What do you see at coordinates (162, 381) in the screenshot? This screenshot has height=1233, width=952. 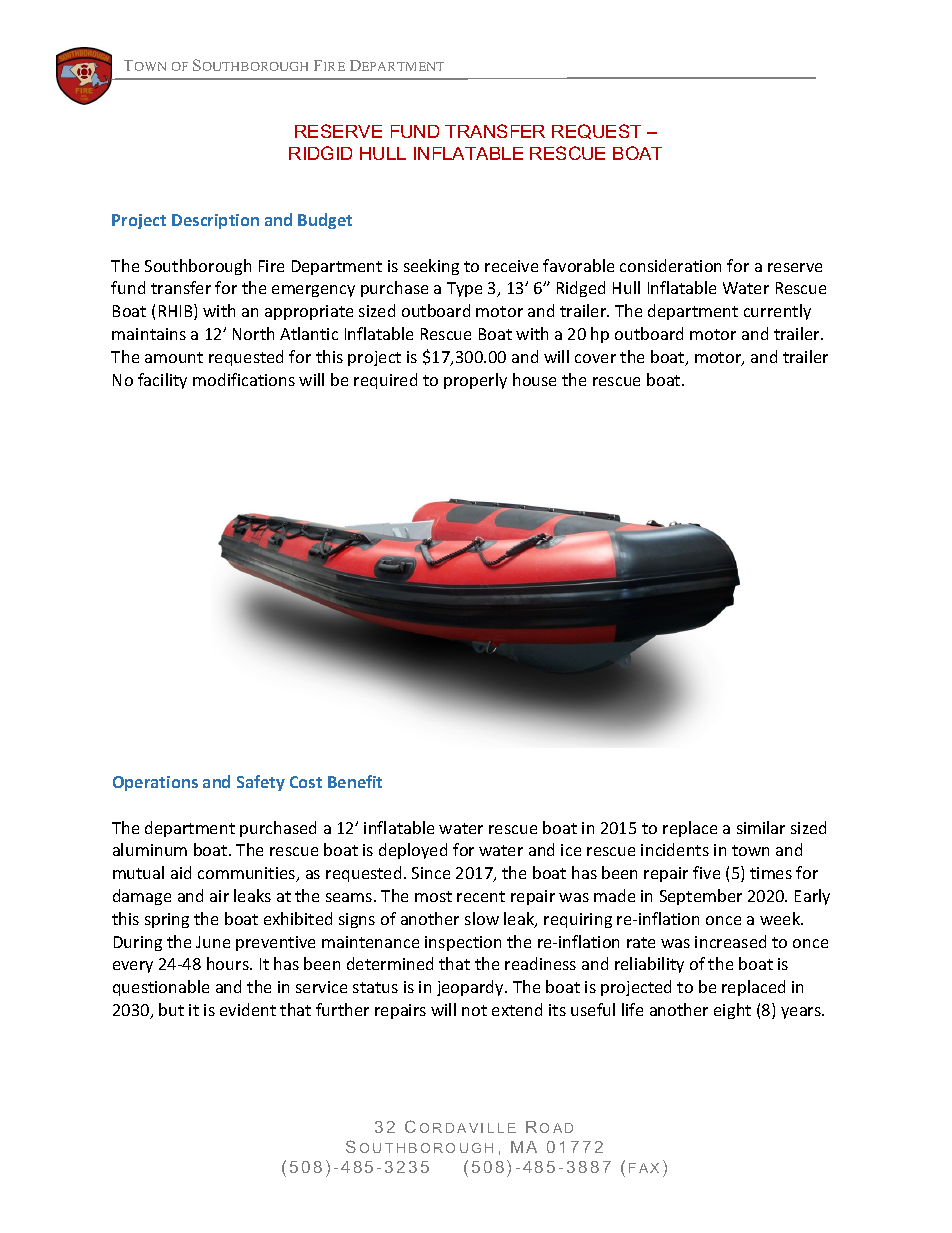 I see `facility` at bounding box center [162, 381].
